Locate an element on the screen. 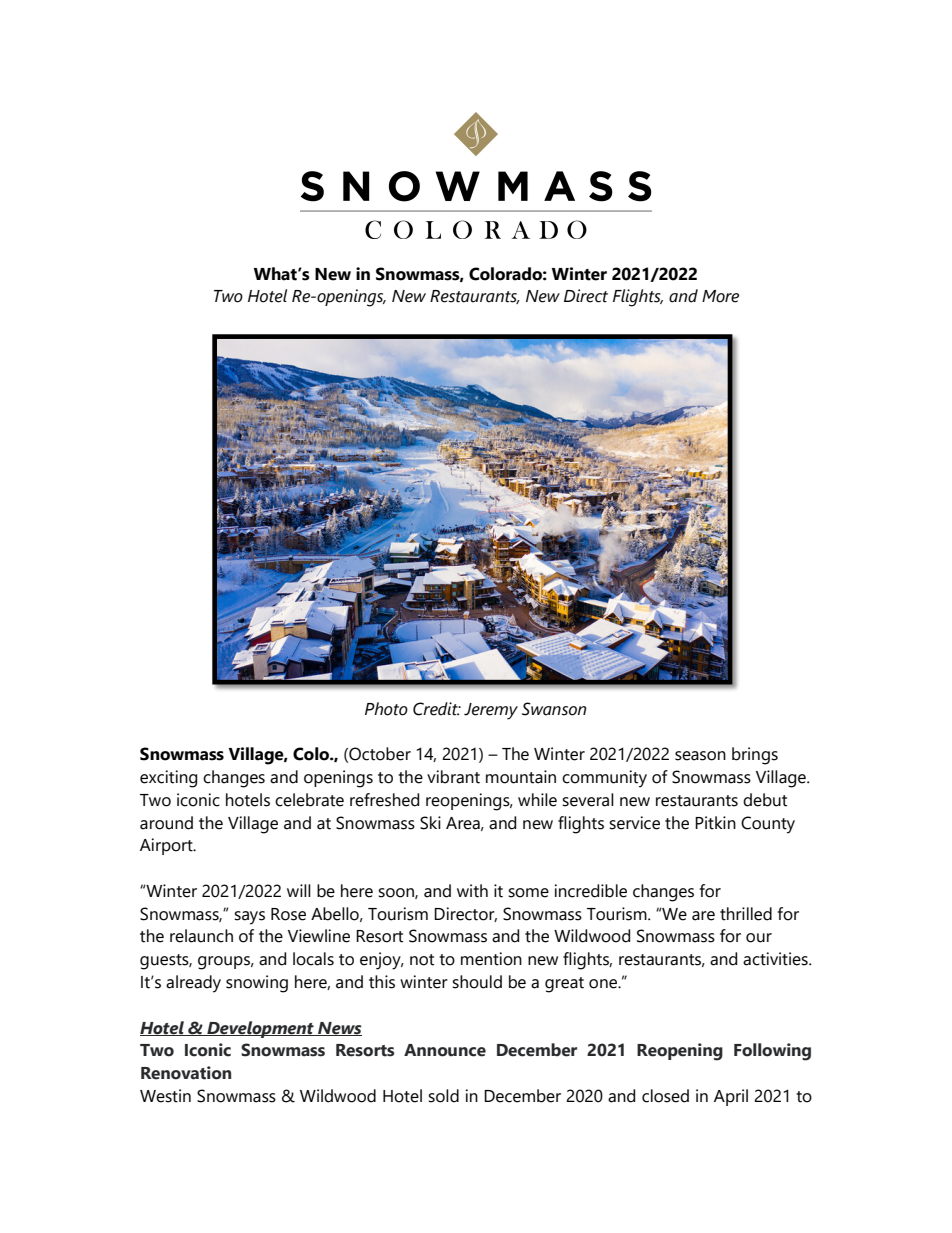 The height and width of the screenshot is (1233, 952). says is located at coordinates (249, 918).
